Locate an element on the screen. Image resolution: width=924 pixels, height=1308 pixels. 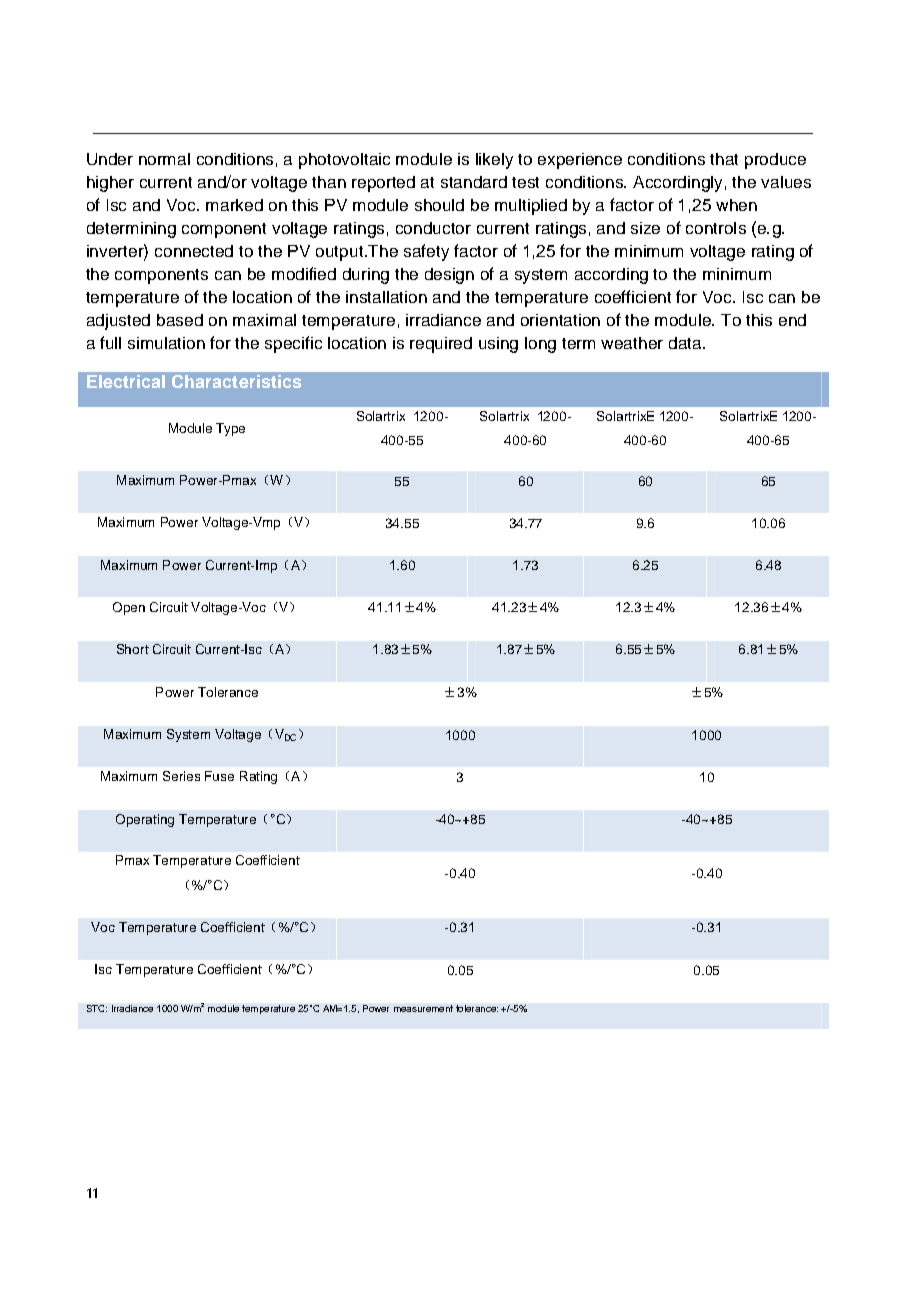
data is located at coordinates (686, 343).
